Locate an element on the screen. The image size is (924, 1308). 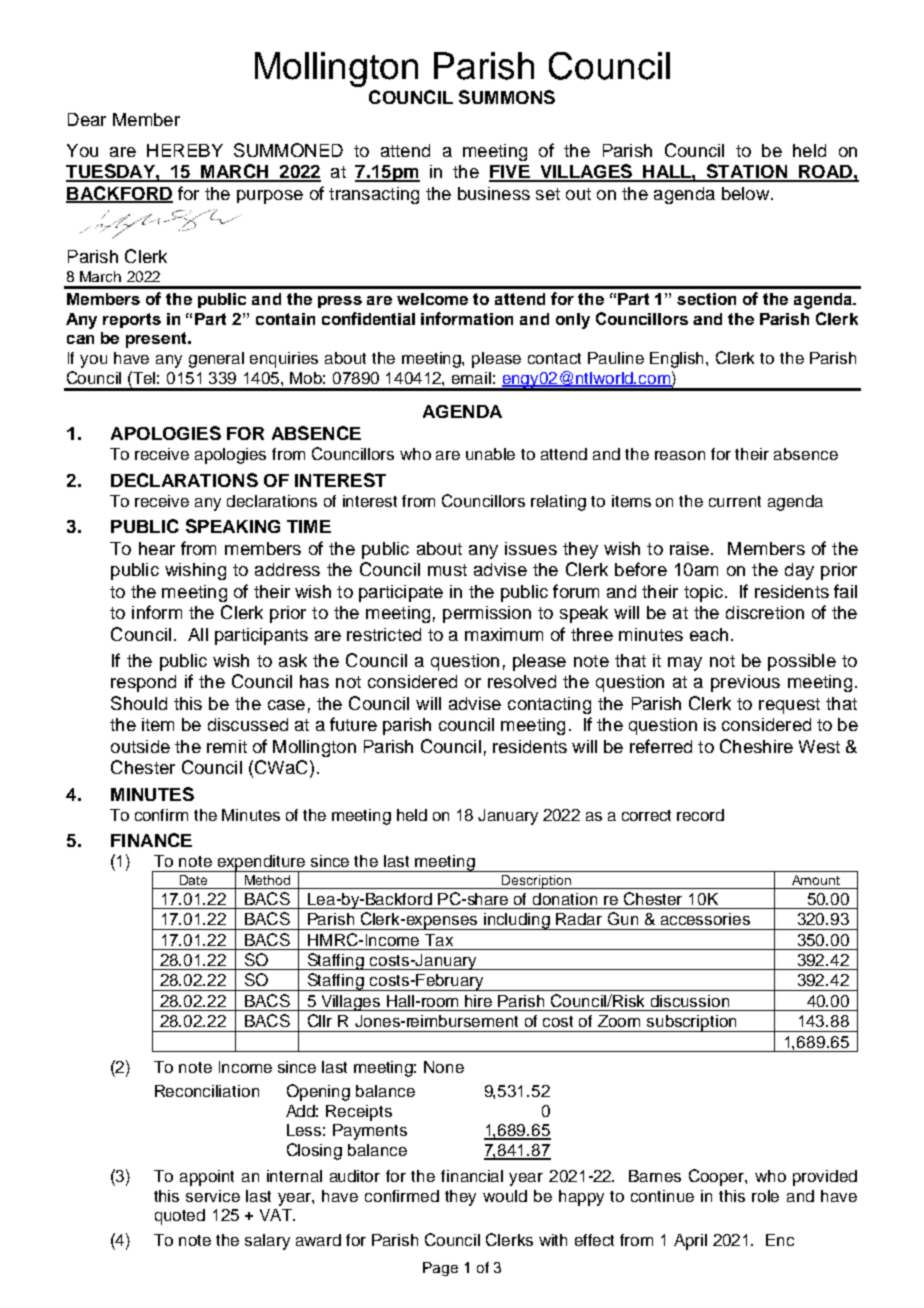
reason is located at coordinates (680, 455).
